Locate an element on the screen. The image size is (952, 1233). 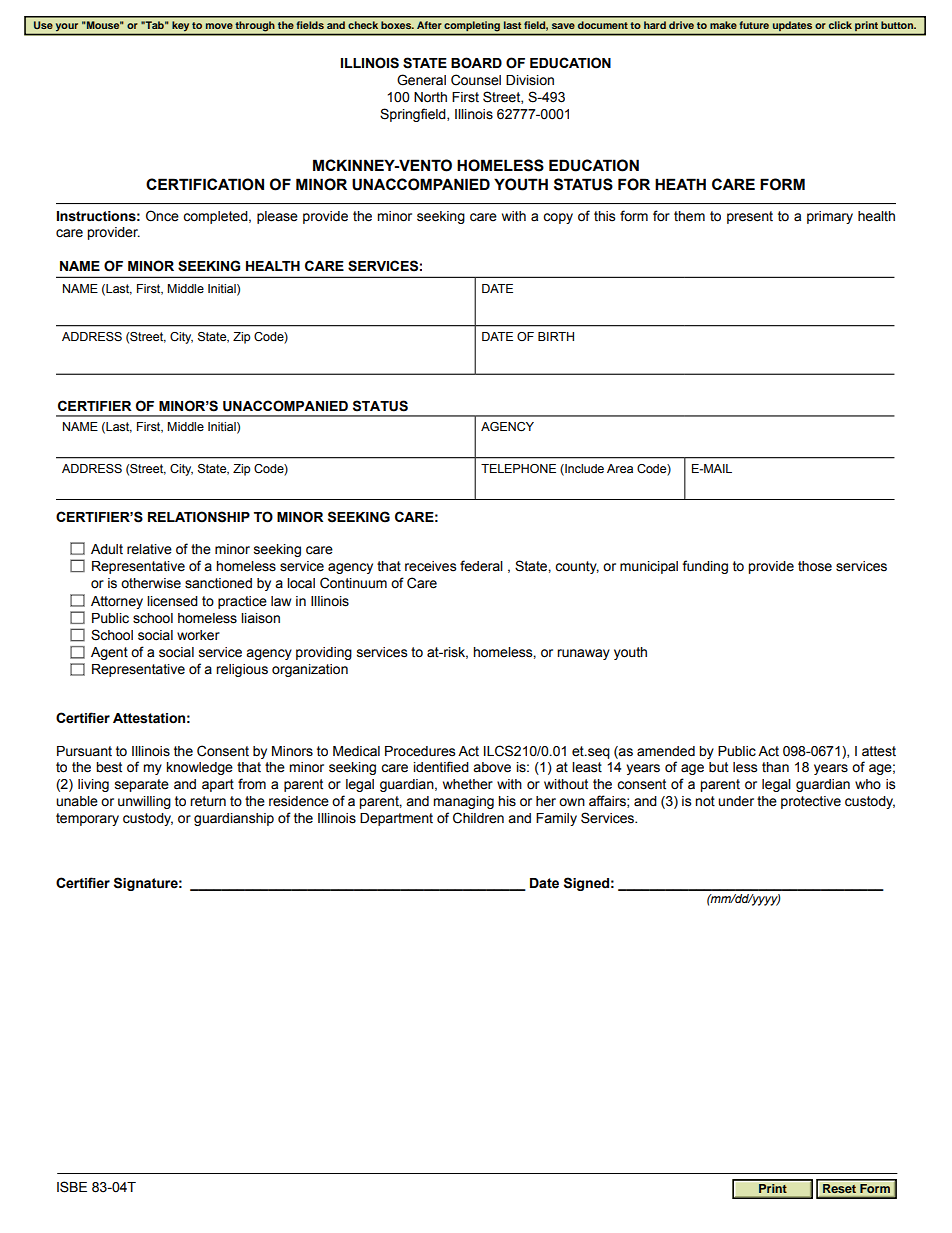
managing is located at coordinates (463, 802).
